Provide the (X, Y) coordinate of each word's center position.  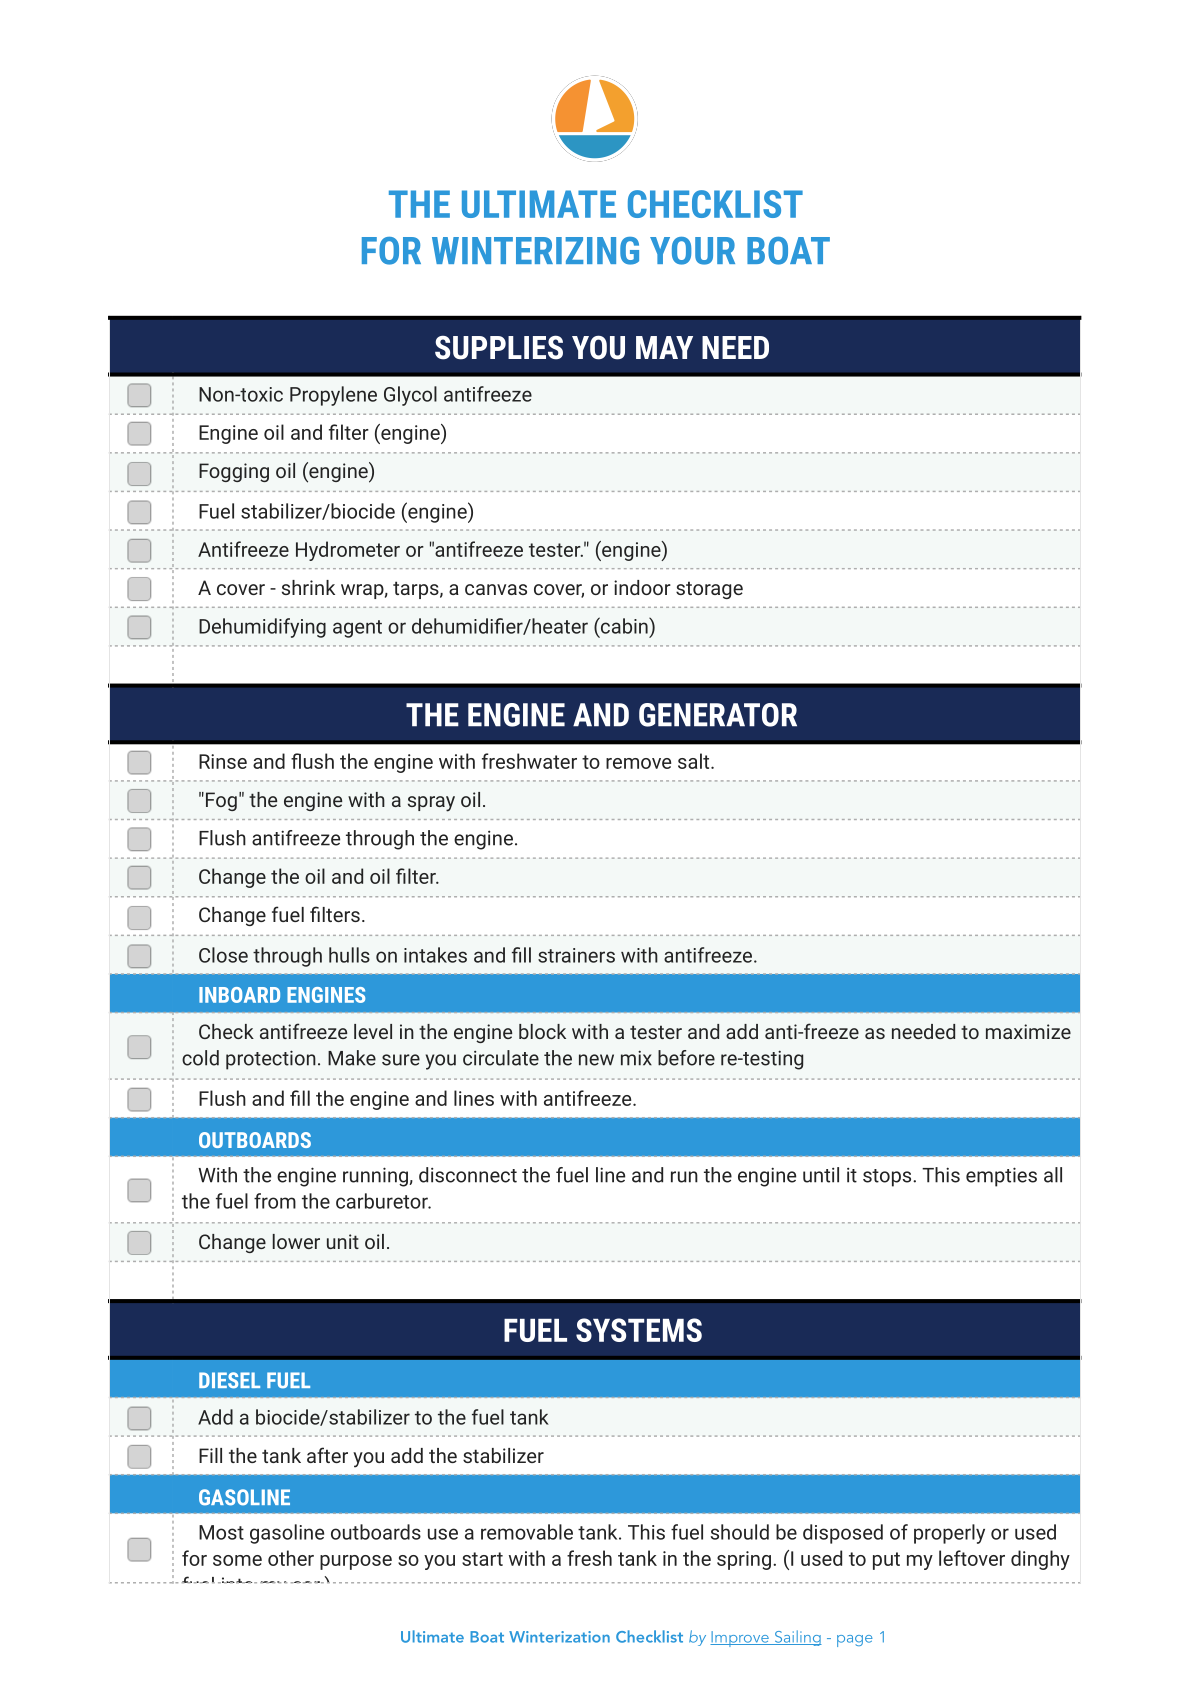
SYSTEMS (639, 1330)
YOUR (692, 251)
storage (709, 590)
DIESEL (229, 1380)
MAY (664, 347)
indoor (642, 587)
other (291, 1558)
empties (1001, 1177)
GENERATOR (718, 715)
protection (271, 1060)
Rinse (223, 761)
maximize (1028, 1031)
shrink (308, 587)
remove (638, 763)
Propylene (333, 396)
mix (636, 1058)
